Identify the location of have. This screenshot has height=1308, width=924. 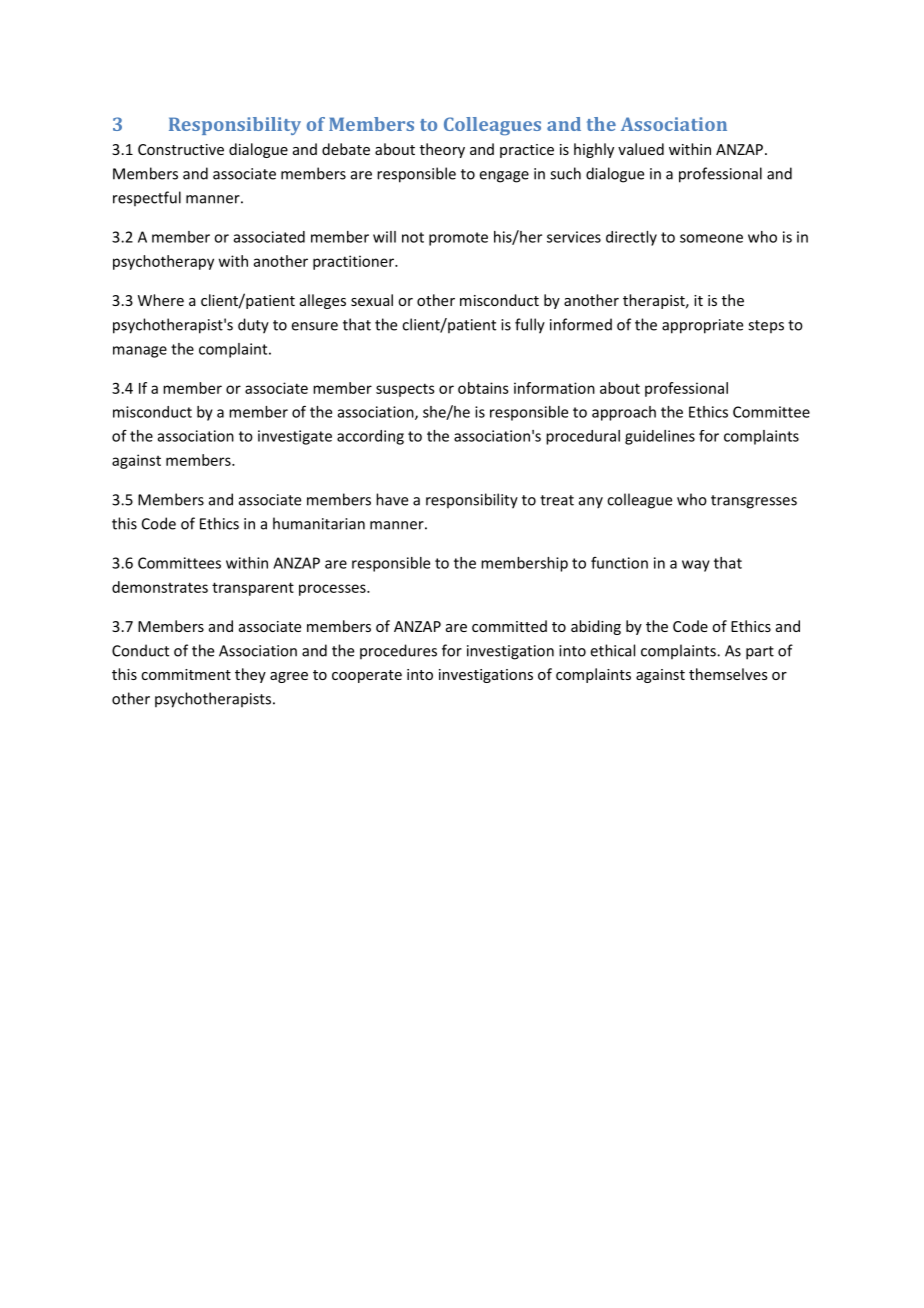
(392, 499).
